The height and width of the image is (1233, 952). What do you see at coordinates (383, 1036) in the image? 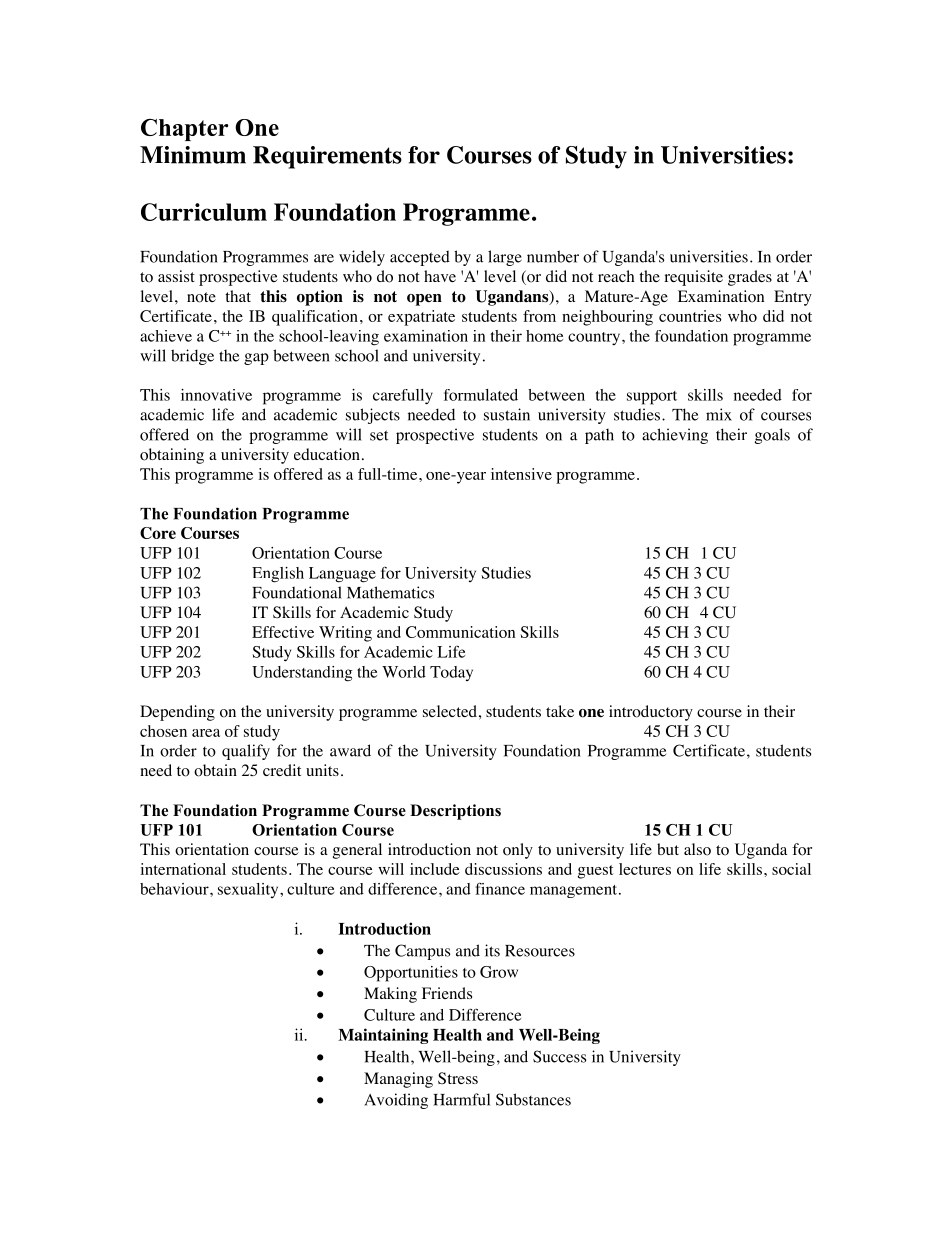
I see `Maintaining` at bounding box center [383, 1036].
